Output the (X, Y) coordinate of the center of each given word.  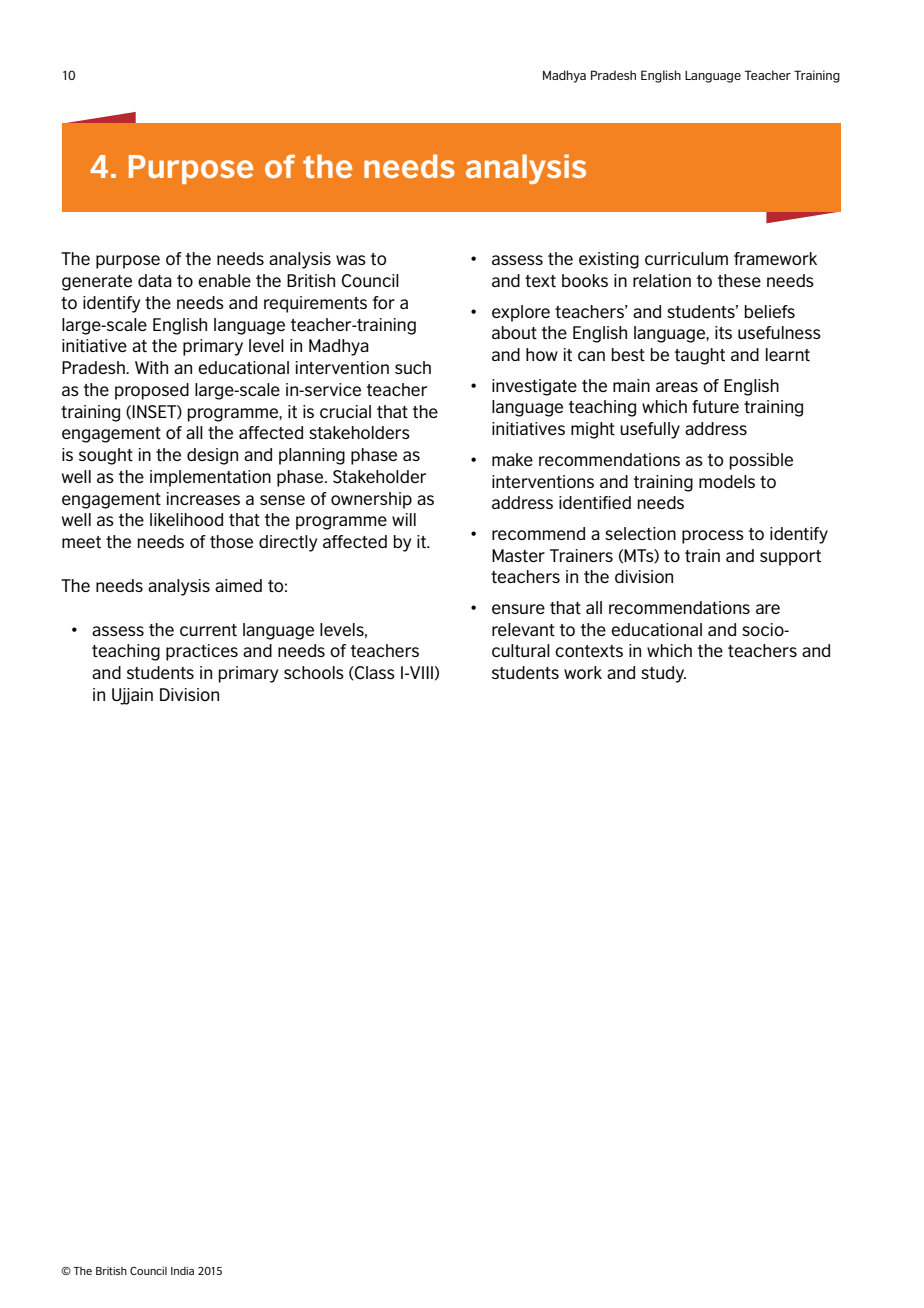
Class (374, 673)
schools (314, 672)
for (384, 302)
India (182, 1271)
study (663, 674)
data (155, 280)
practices (202, 652)
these (739, 280)
